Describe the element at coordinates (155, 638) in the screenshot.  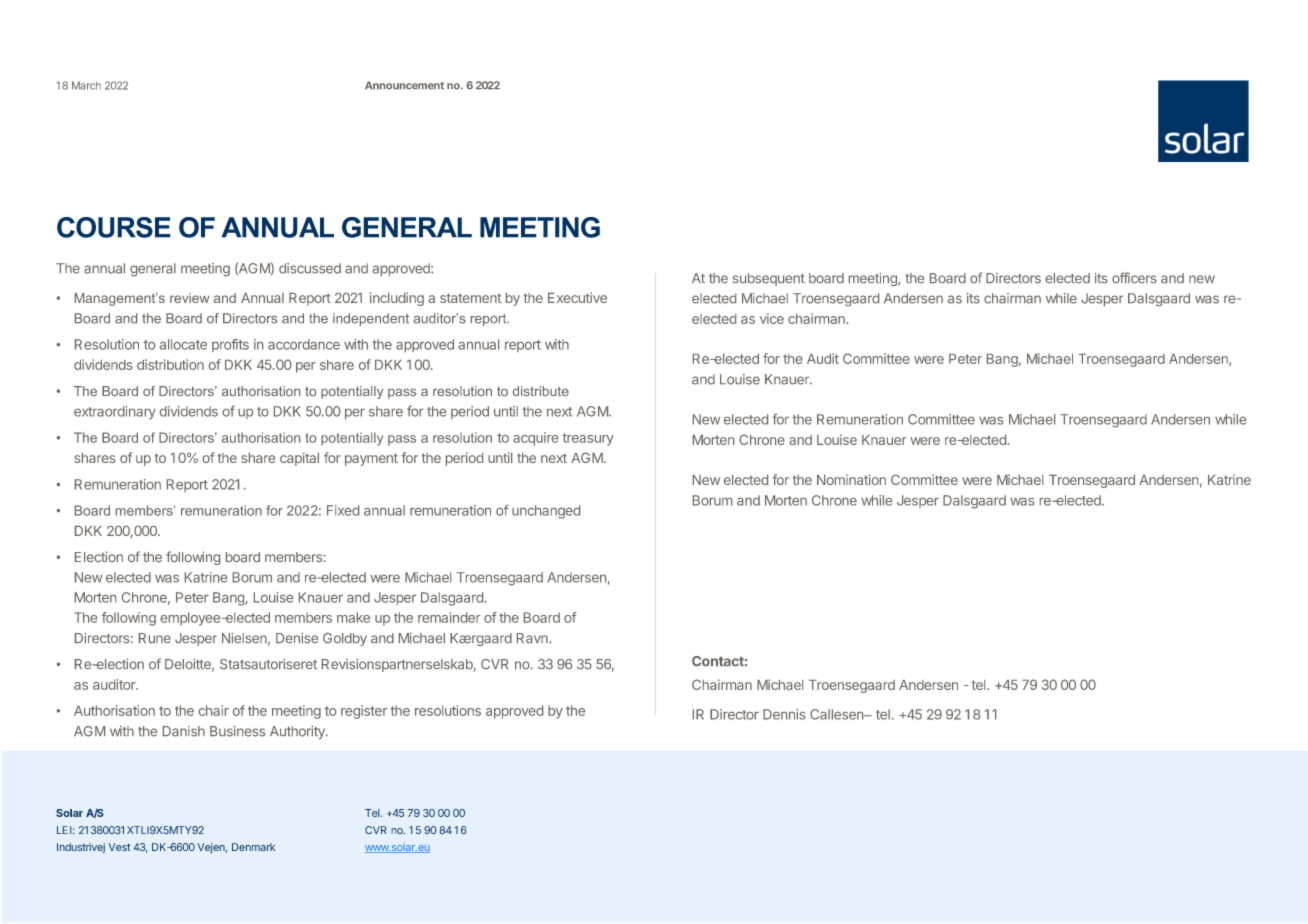
I see `Rune` at that location.
